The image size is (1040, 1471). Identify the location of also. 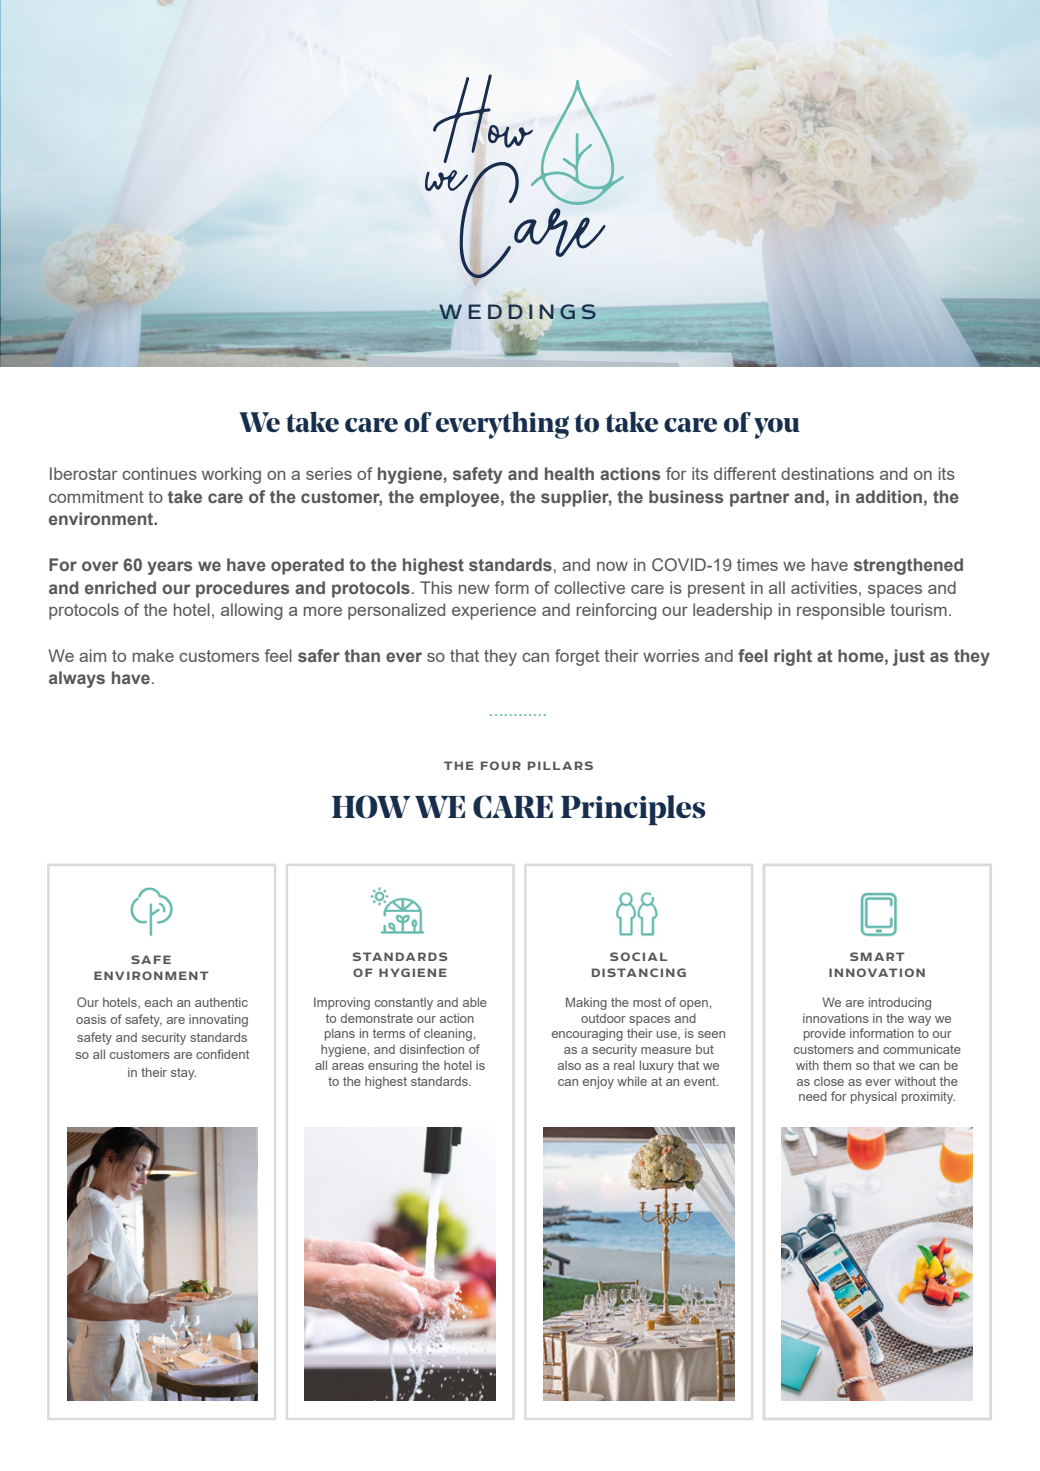
(569, 1065).
